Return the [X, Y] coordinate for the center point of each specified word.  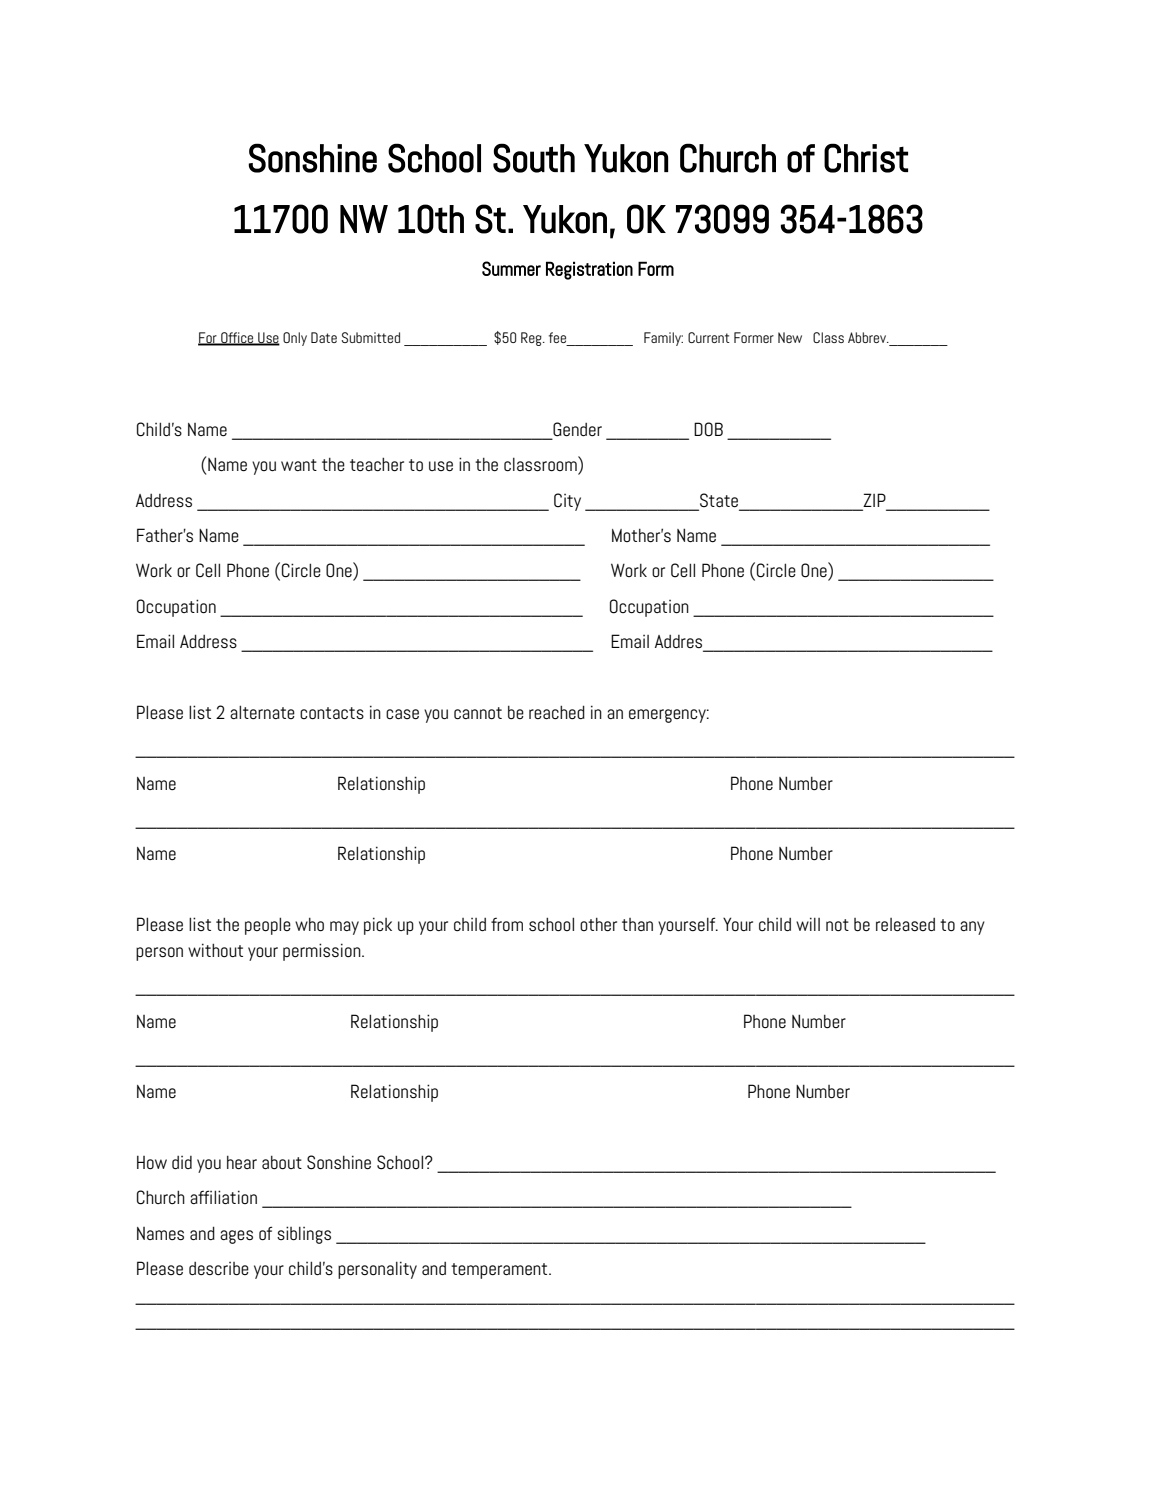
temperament [500, 1271]
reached [557, 712]
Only [295, 339]
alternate [262, 712]
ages [236, 1237]
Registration [589, 270]
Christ [866, 158]
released [905, 925]
